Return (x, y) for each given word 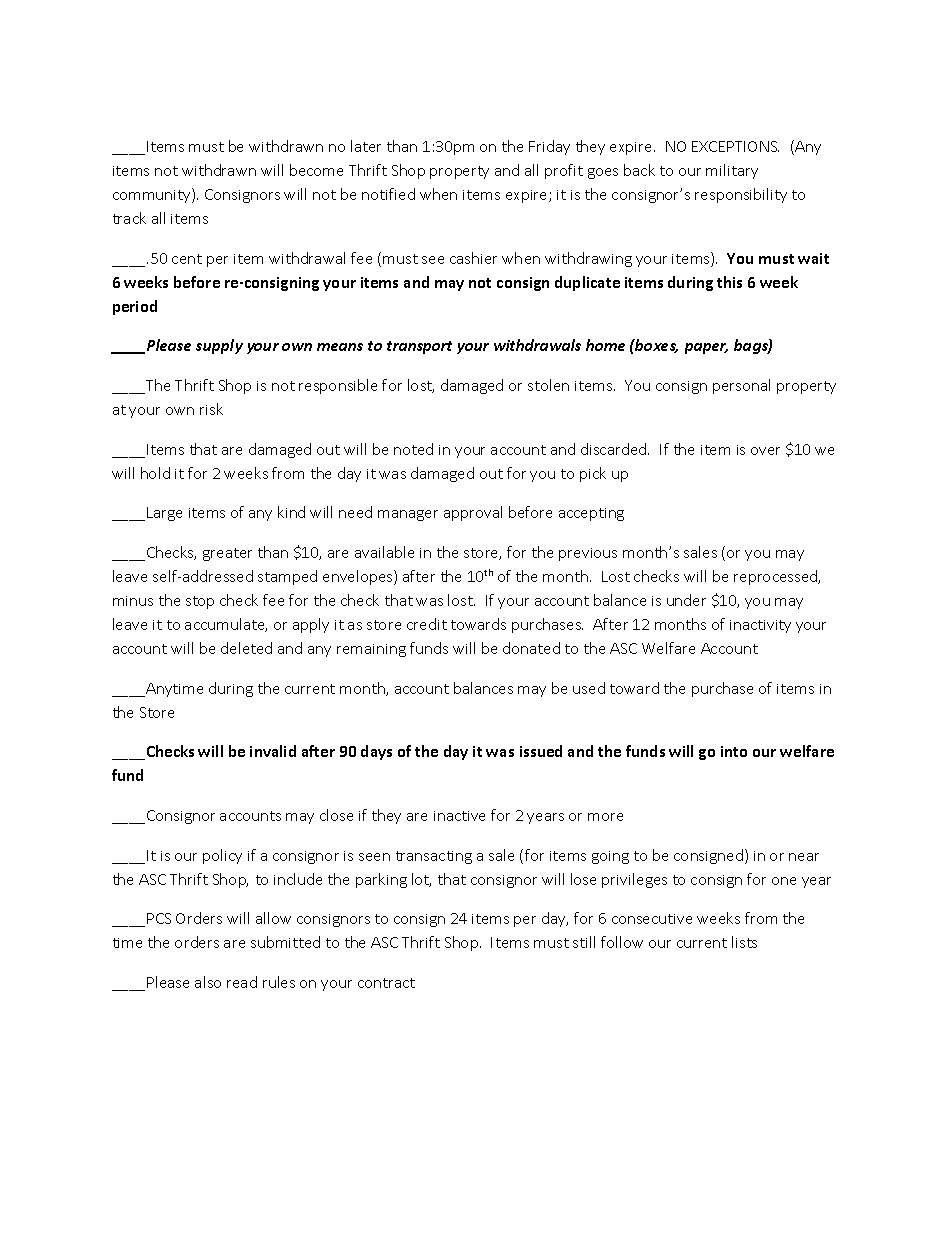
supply (219, 346)
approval (473, 513)
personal (741, 386)
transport (419, 347)
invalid (273, 751)
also (208, 982)
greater (227, 554)
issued (541, 751)
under (686, 600)
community (153, 195)
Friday (549, 147)
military (732, 171)
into (734, 751)
